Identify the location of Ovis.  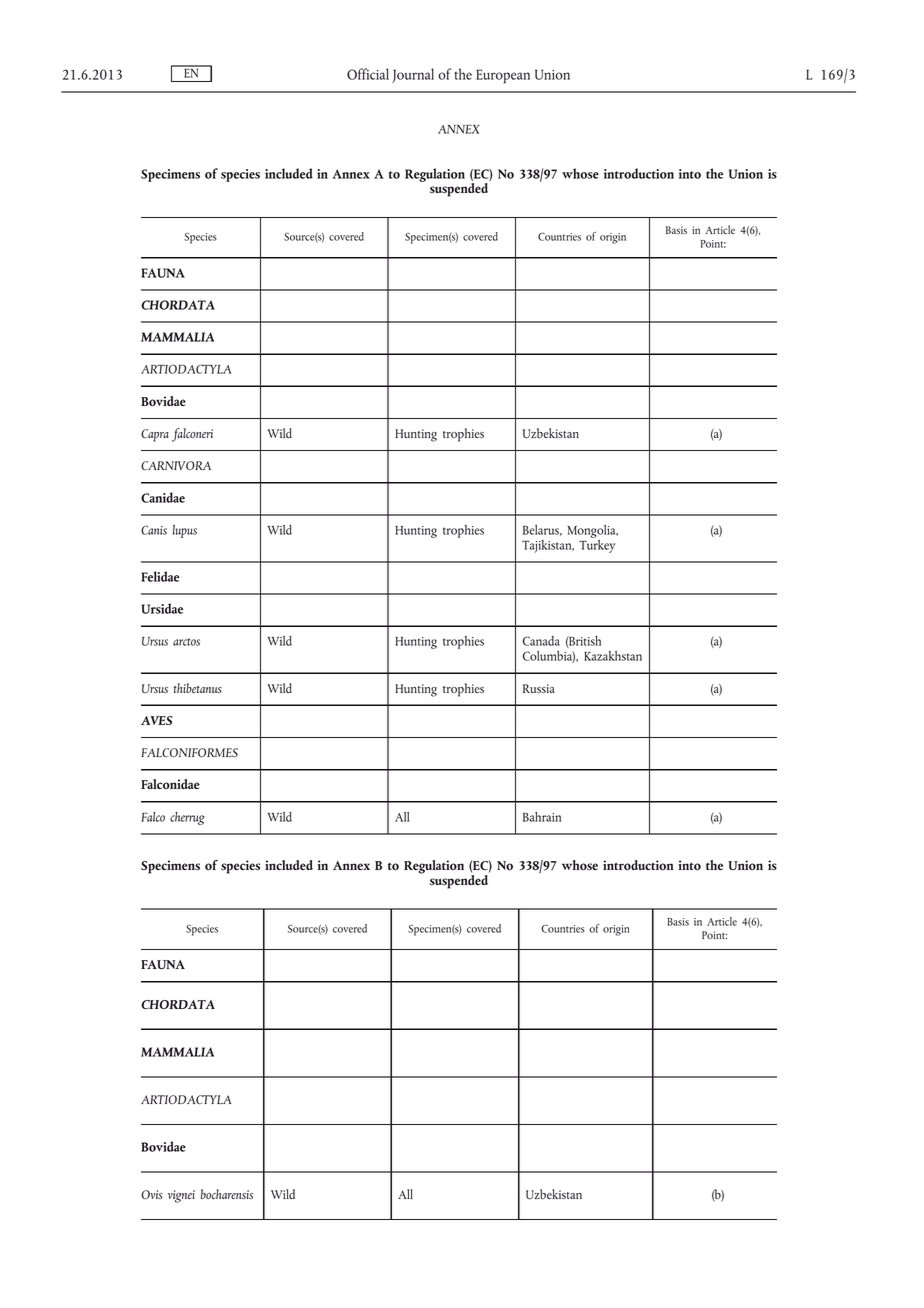
(152, 1194).
